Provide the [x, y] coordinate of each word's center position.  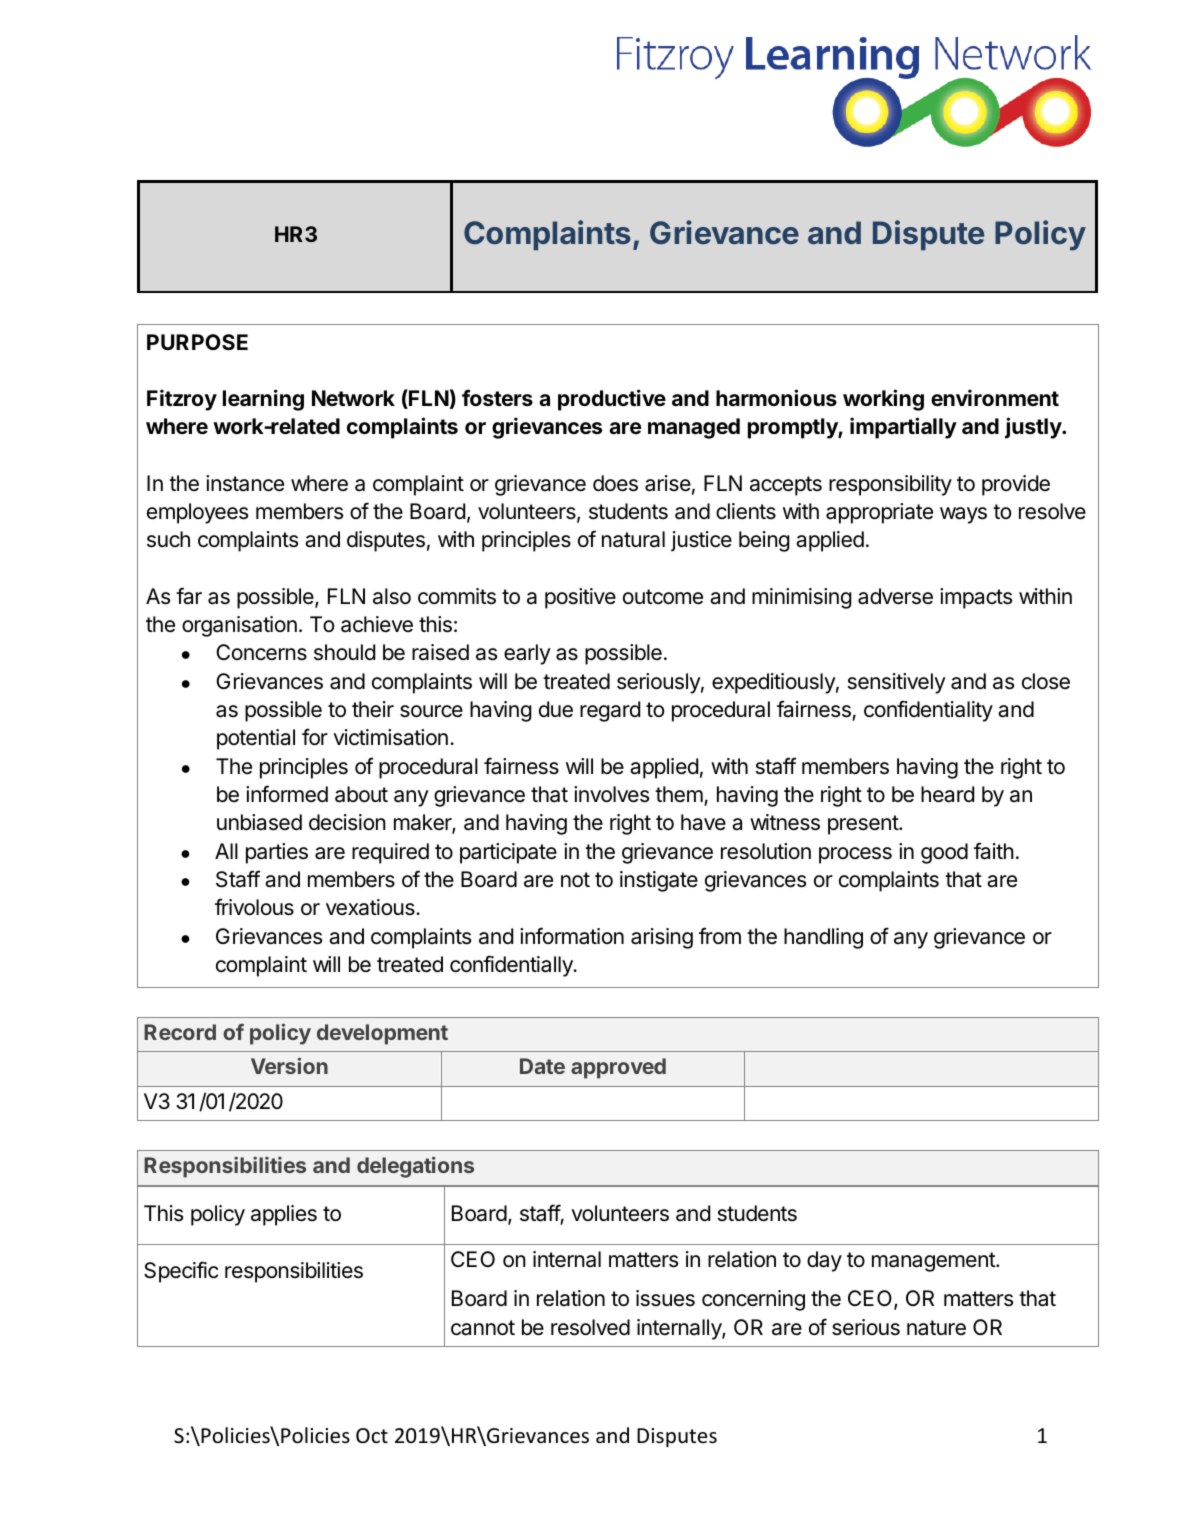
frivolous [254, 907]
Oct [372, 1436]
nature [936, 1328]
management [934, 1262]
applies [284, 1215]
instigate [659, 881]
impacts [976, 598]
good [944, 853]
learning [263, 400]
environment [995, 397]
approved [618, 1068]
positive [580, 598]
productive [612, 400]
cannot [483, 1328]
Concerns [261, 652]
